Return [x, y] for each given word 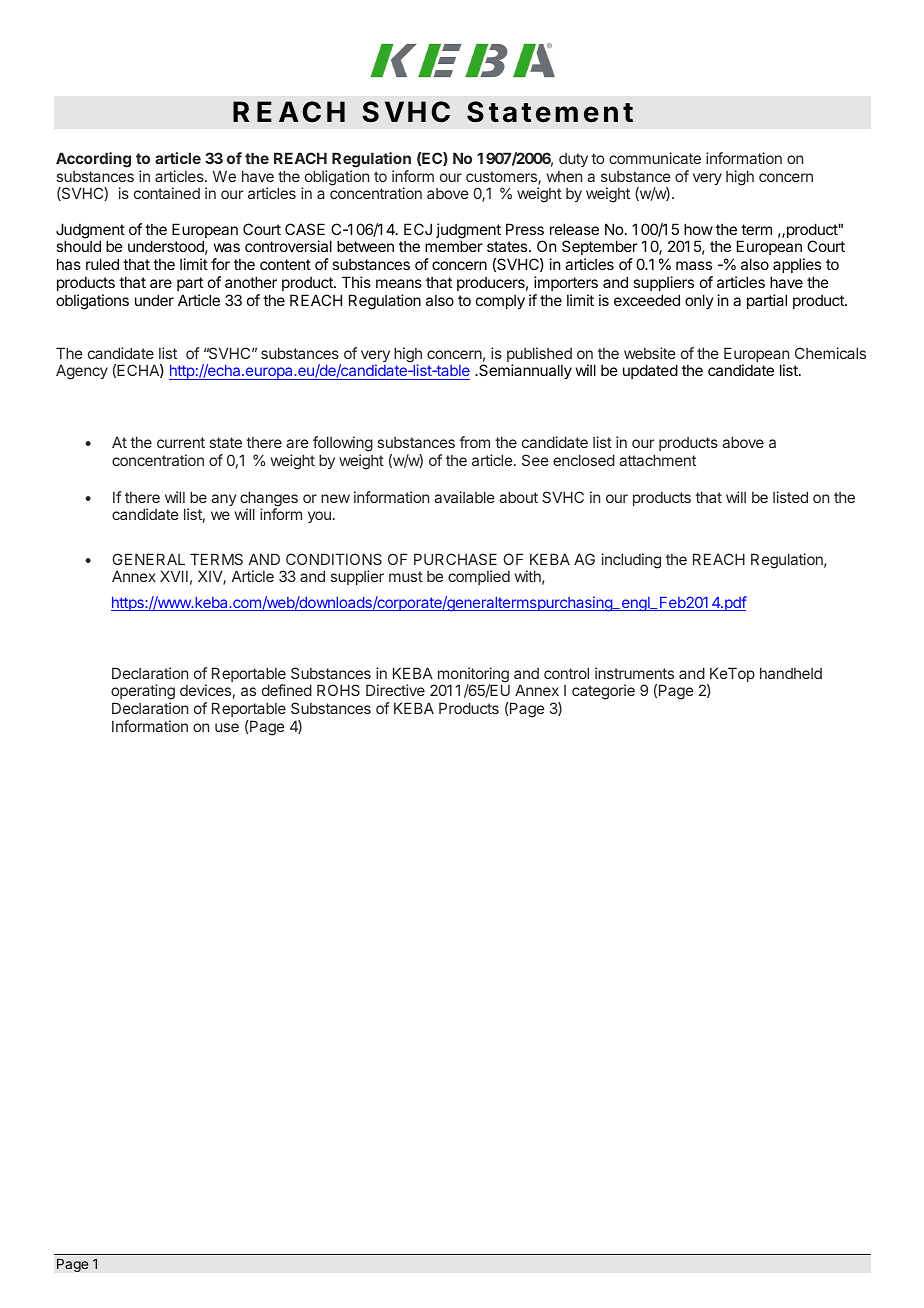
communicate [655, 158]
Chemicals [830, 353]
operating [143, 693]
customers [502, 178]
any [223, 500]
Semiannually [524, 371]
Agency [82, 372]
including [631, 561]
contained [167, 193]
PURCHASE [455, 559]
